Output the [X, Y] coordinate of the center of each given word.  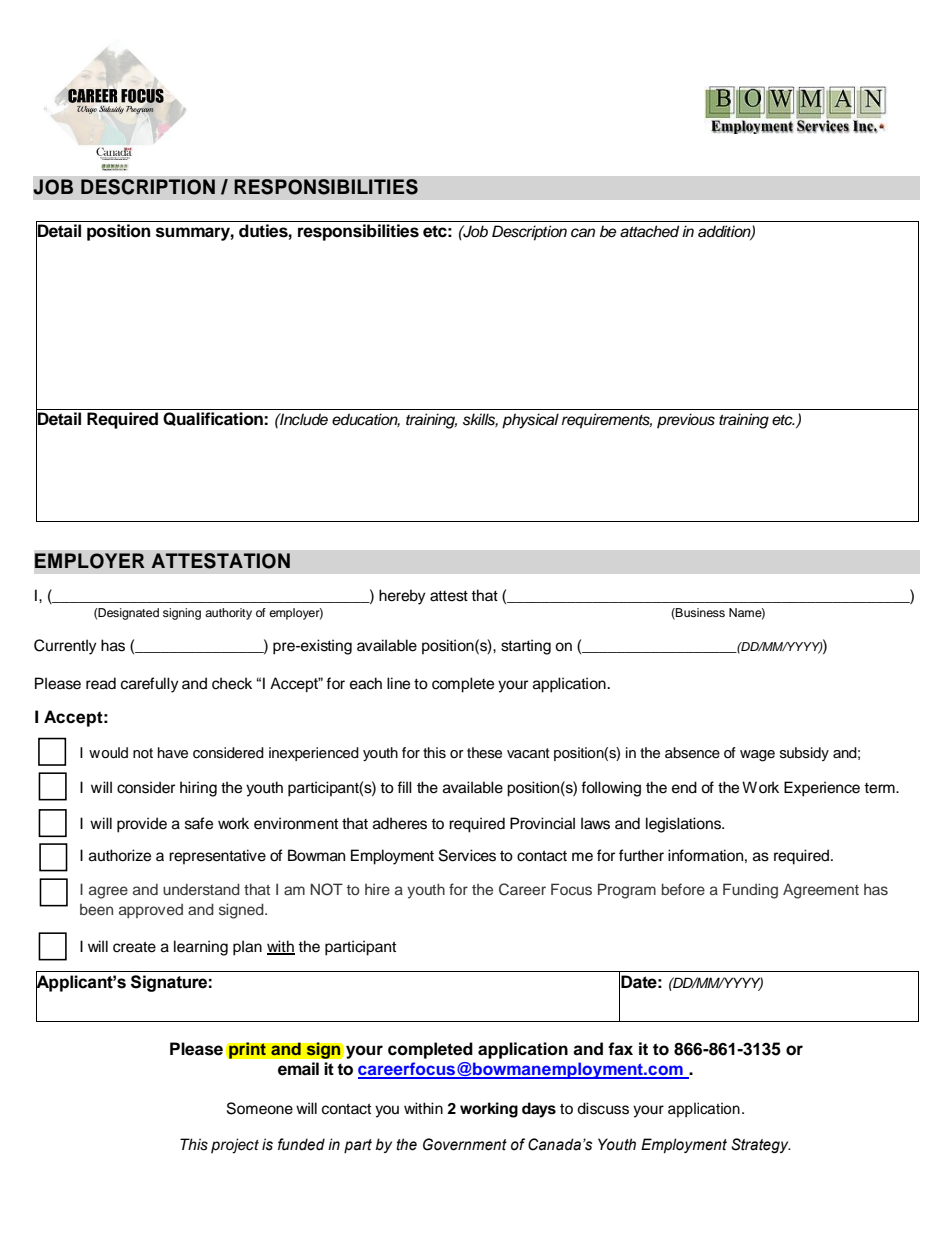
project [235, 1146]
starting [526, 647]
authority [228, 614]
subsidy [804, 754]
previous [686, 421]
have [173, 753]
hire [377, 889]
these [484, 753]
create [134, 947]
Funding [750, 891]
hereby [402, 597]
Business [699, 613]
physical [530, 421]
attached [649, 231]
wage [757, 756]
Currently [65, 647]
